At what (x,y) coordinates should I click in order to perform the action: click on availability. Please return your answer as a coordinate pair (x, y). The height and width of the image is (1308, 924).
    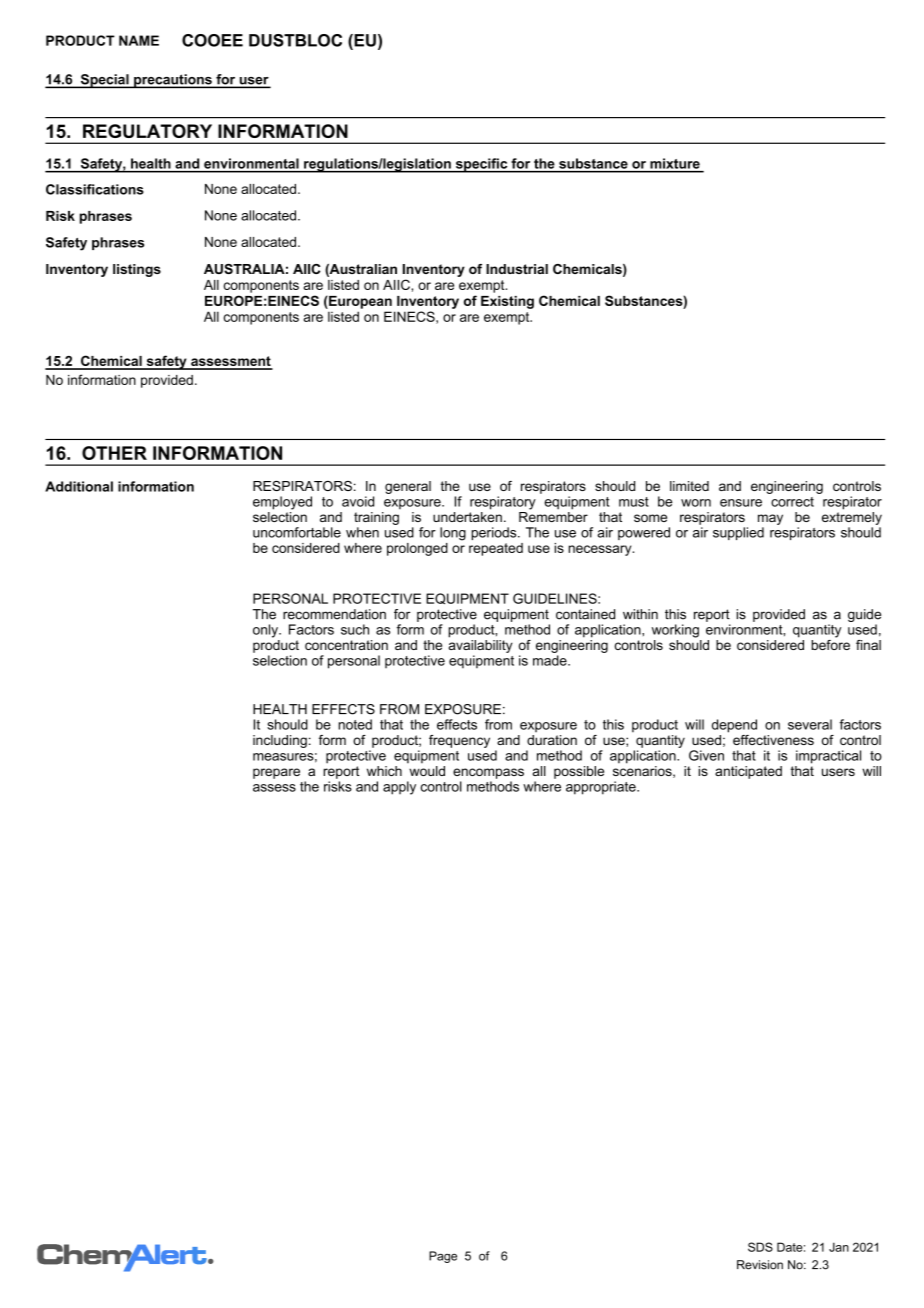
    Looking at the image, I should click on (481, 645).
